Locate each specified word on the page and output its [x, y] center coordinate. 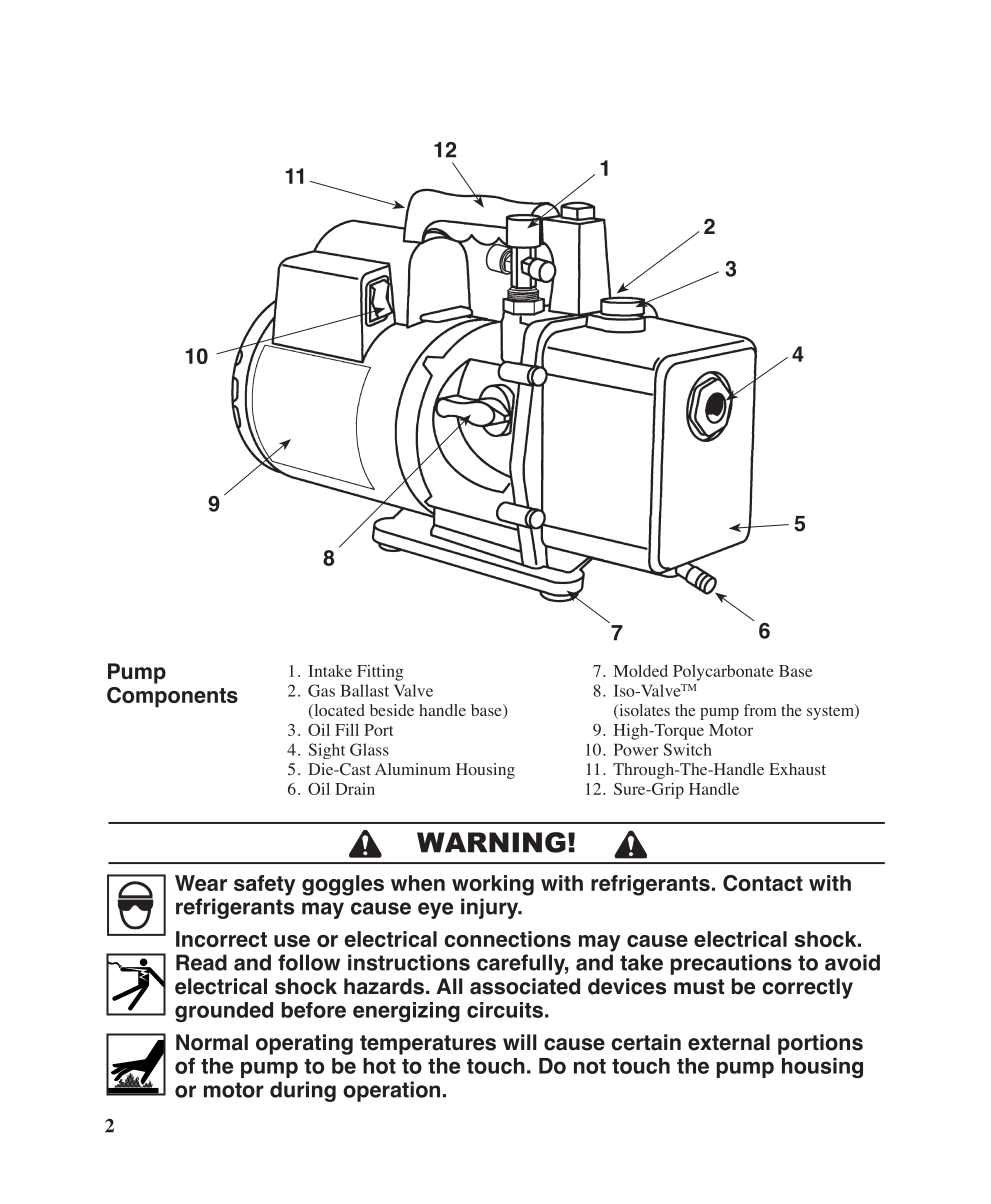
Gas [321, 690]
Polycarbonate [723, 673]
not [590, 1066]
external [729, 1042]
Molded [641, 670]
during [303, 1091]
